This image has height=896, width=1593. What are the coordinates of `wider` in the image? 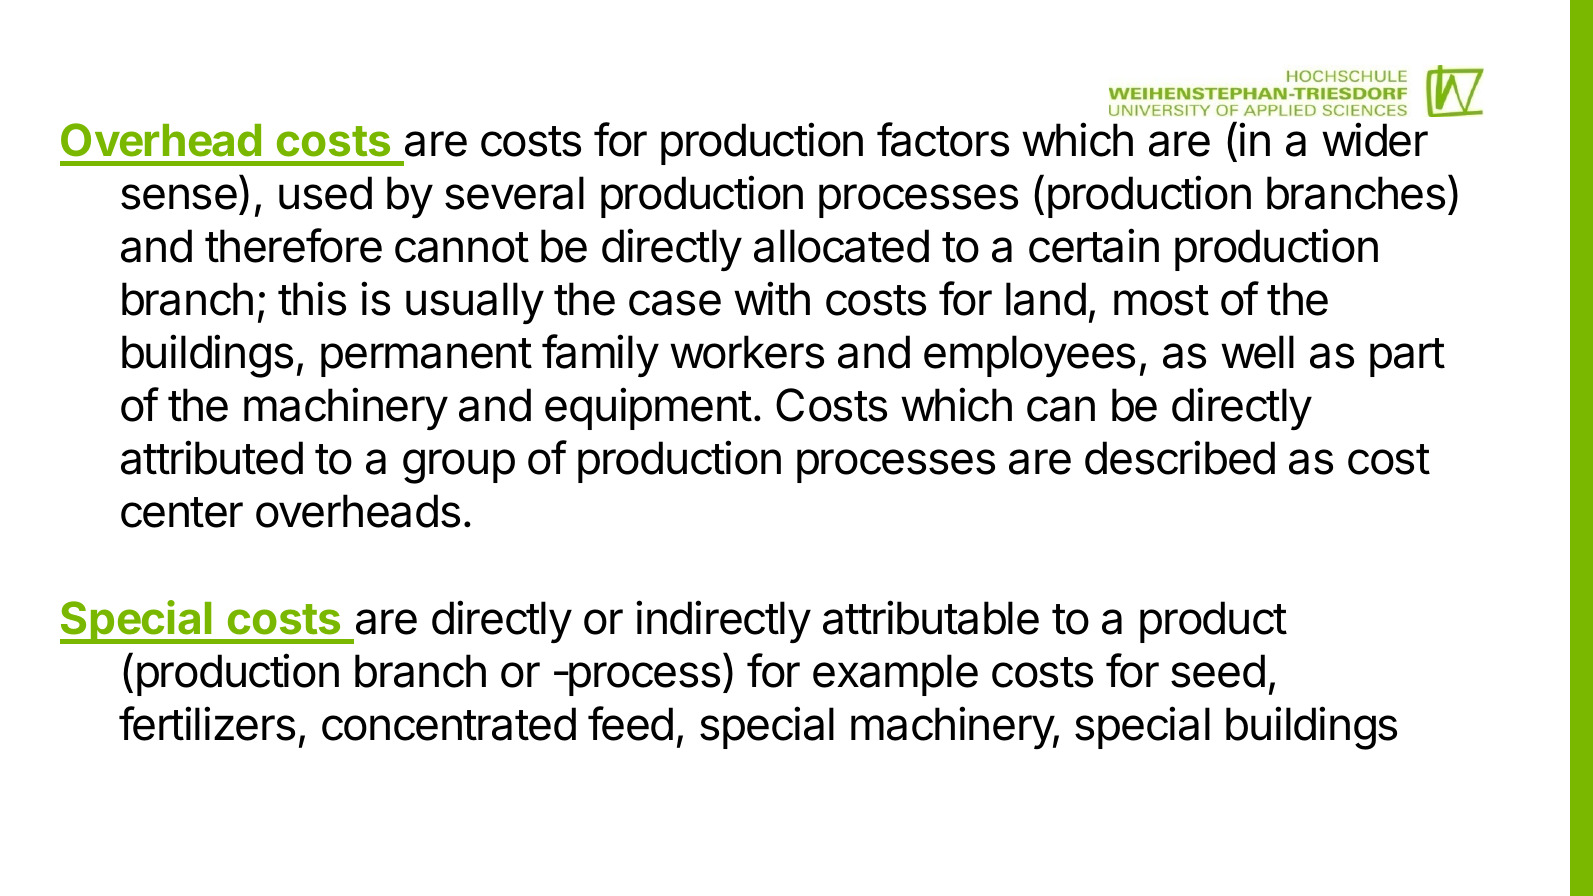 It's located at (1375, 139).
